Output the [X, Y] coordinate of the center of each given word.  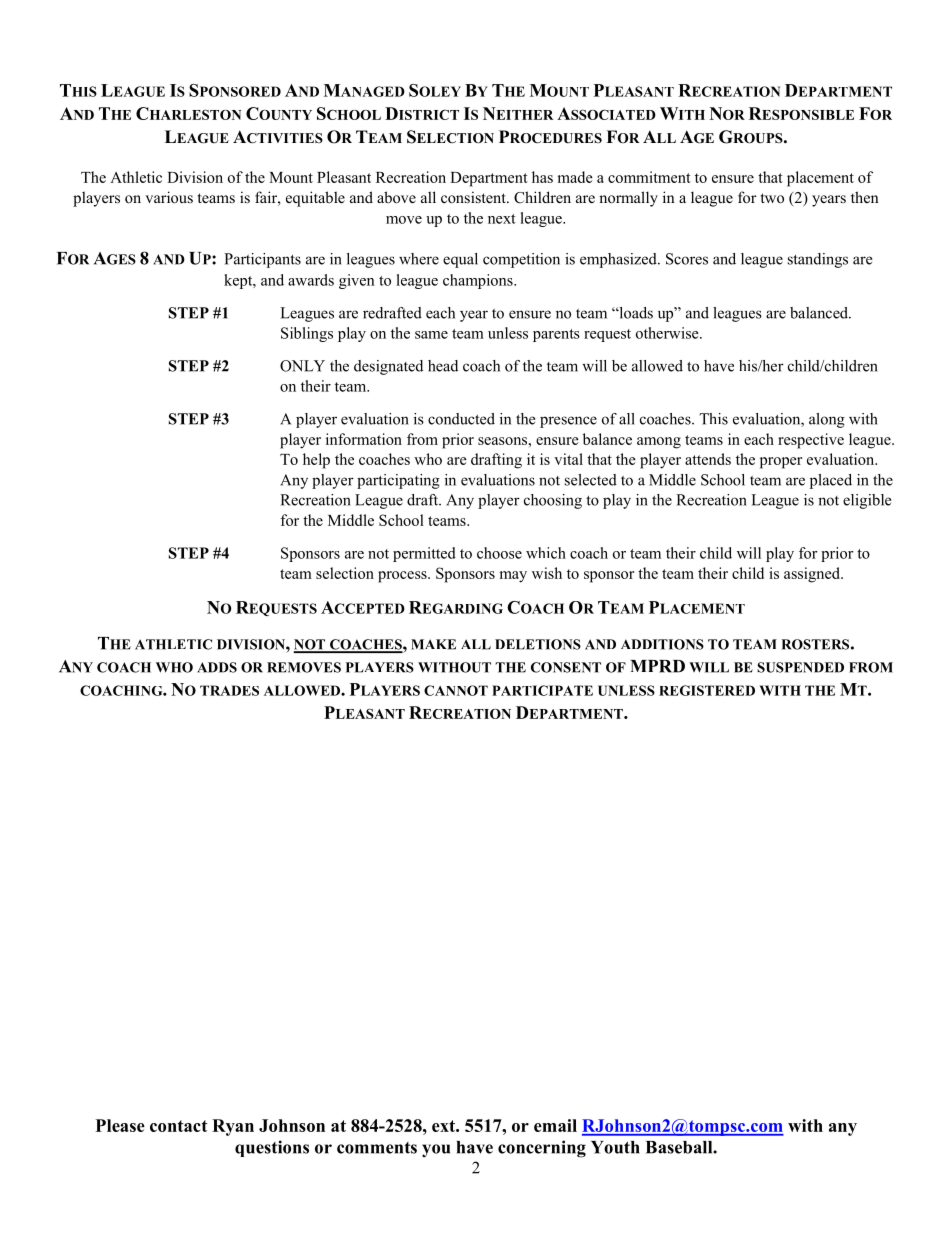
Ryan [233, 1127]
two [772, 198]
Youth [615, 1147]
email [555, 1125]
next [502, 219]
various [169, 197]
